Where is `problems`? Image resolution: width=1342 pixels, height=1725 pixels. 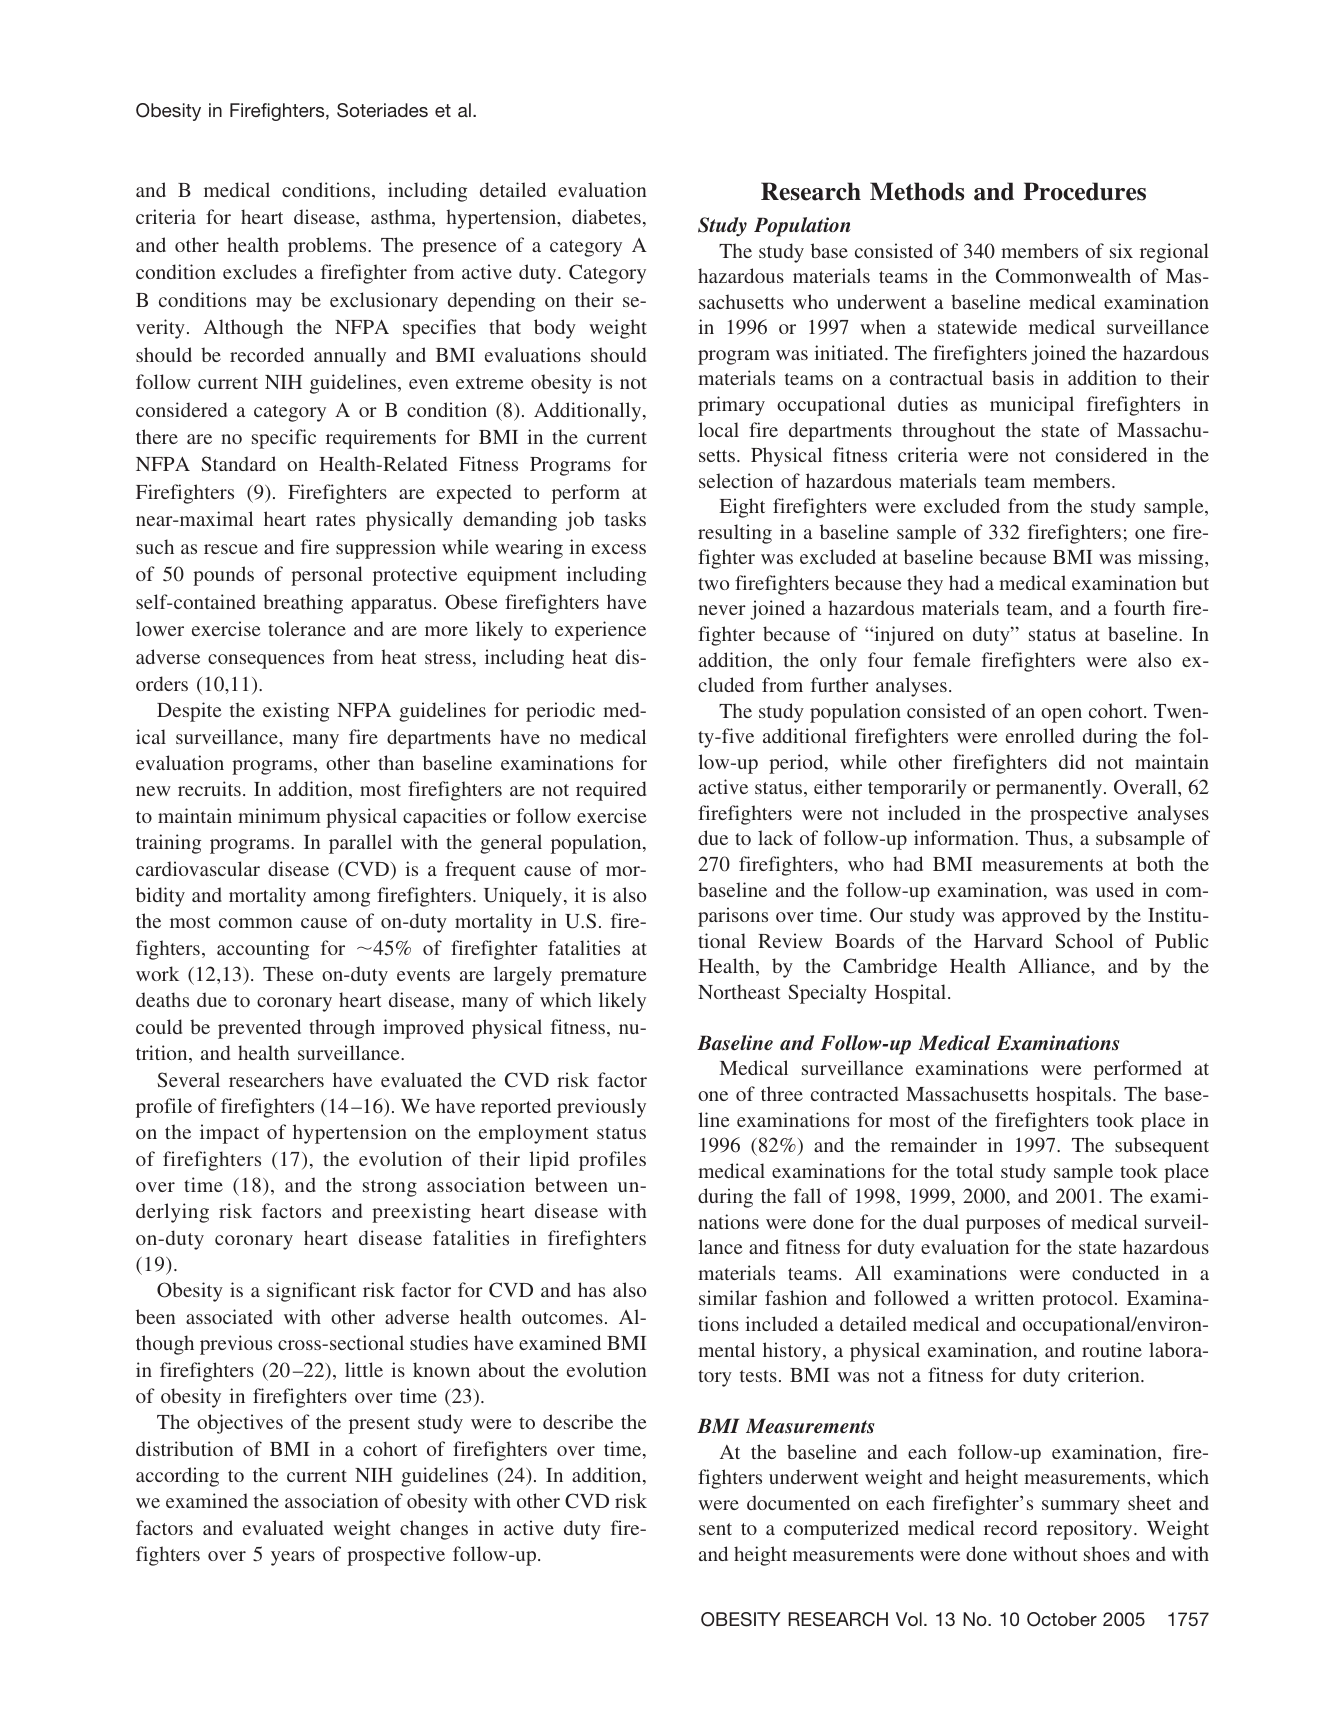
problems is located at coordinates (328, 247).
